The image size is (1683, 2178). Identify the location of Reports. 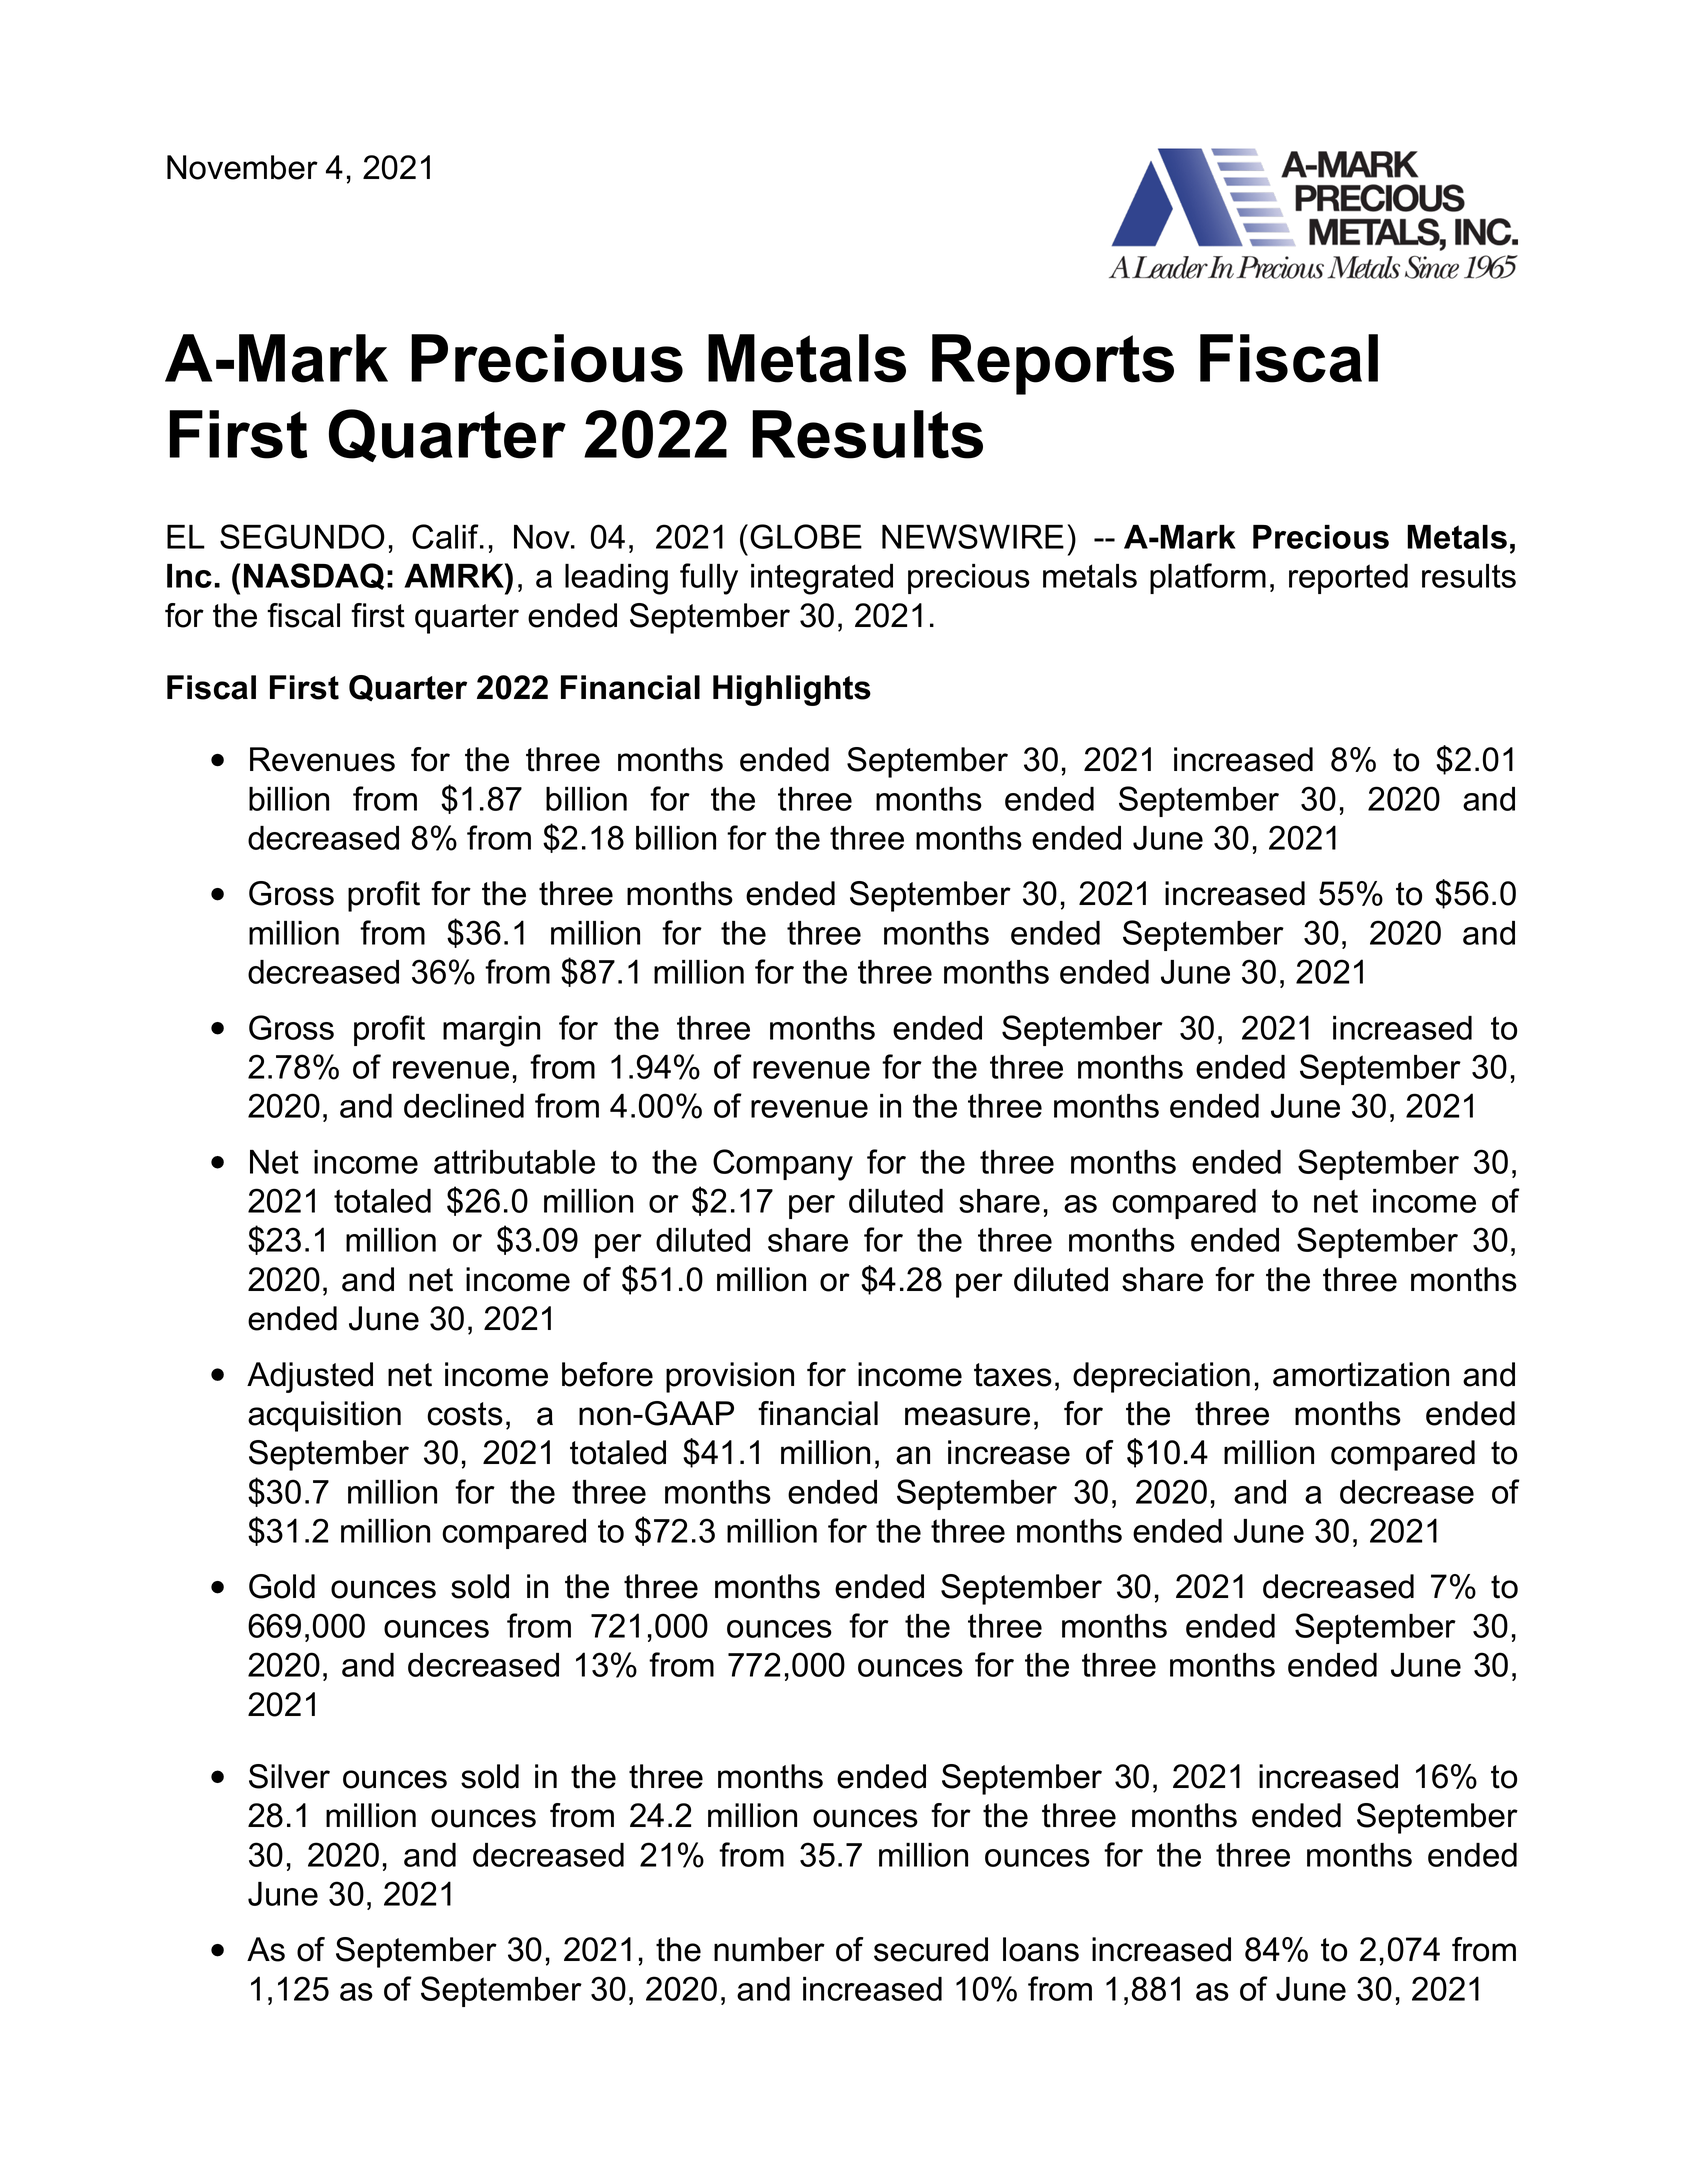
(1053, 364).
